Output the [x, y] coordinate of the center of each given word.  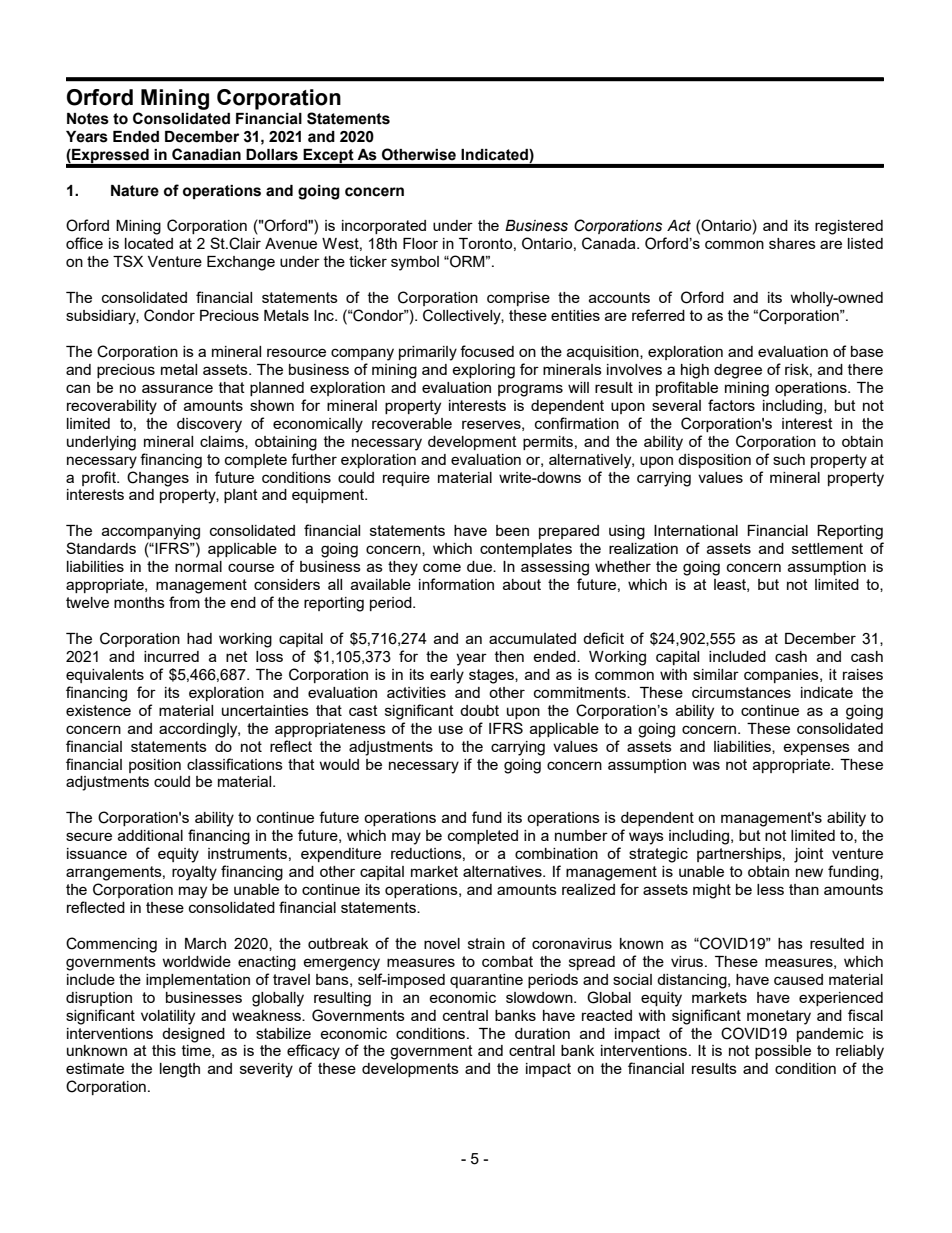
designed [193, 1035]
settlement [827, 548]
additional [150, 835]
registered [849, 227]
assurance [177, 388]
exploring [483, 371]
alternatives [503, 871]
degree [738, 371]
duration [542, 1033]
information [456, 584]
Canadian [206, 154]
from [184, 602]
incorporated [384, 227]
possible [783, 1052]
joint [809, 855]
